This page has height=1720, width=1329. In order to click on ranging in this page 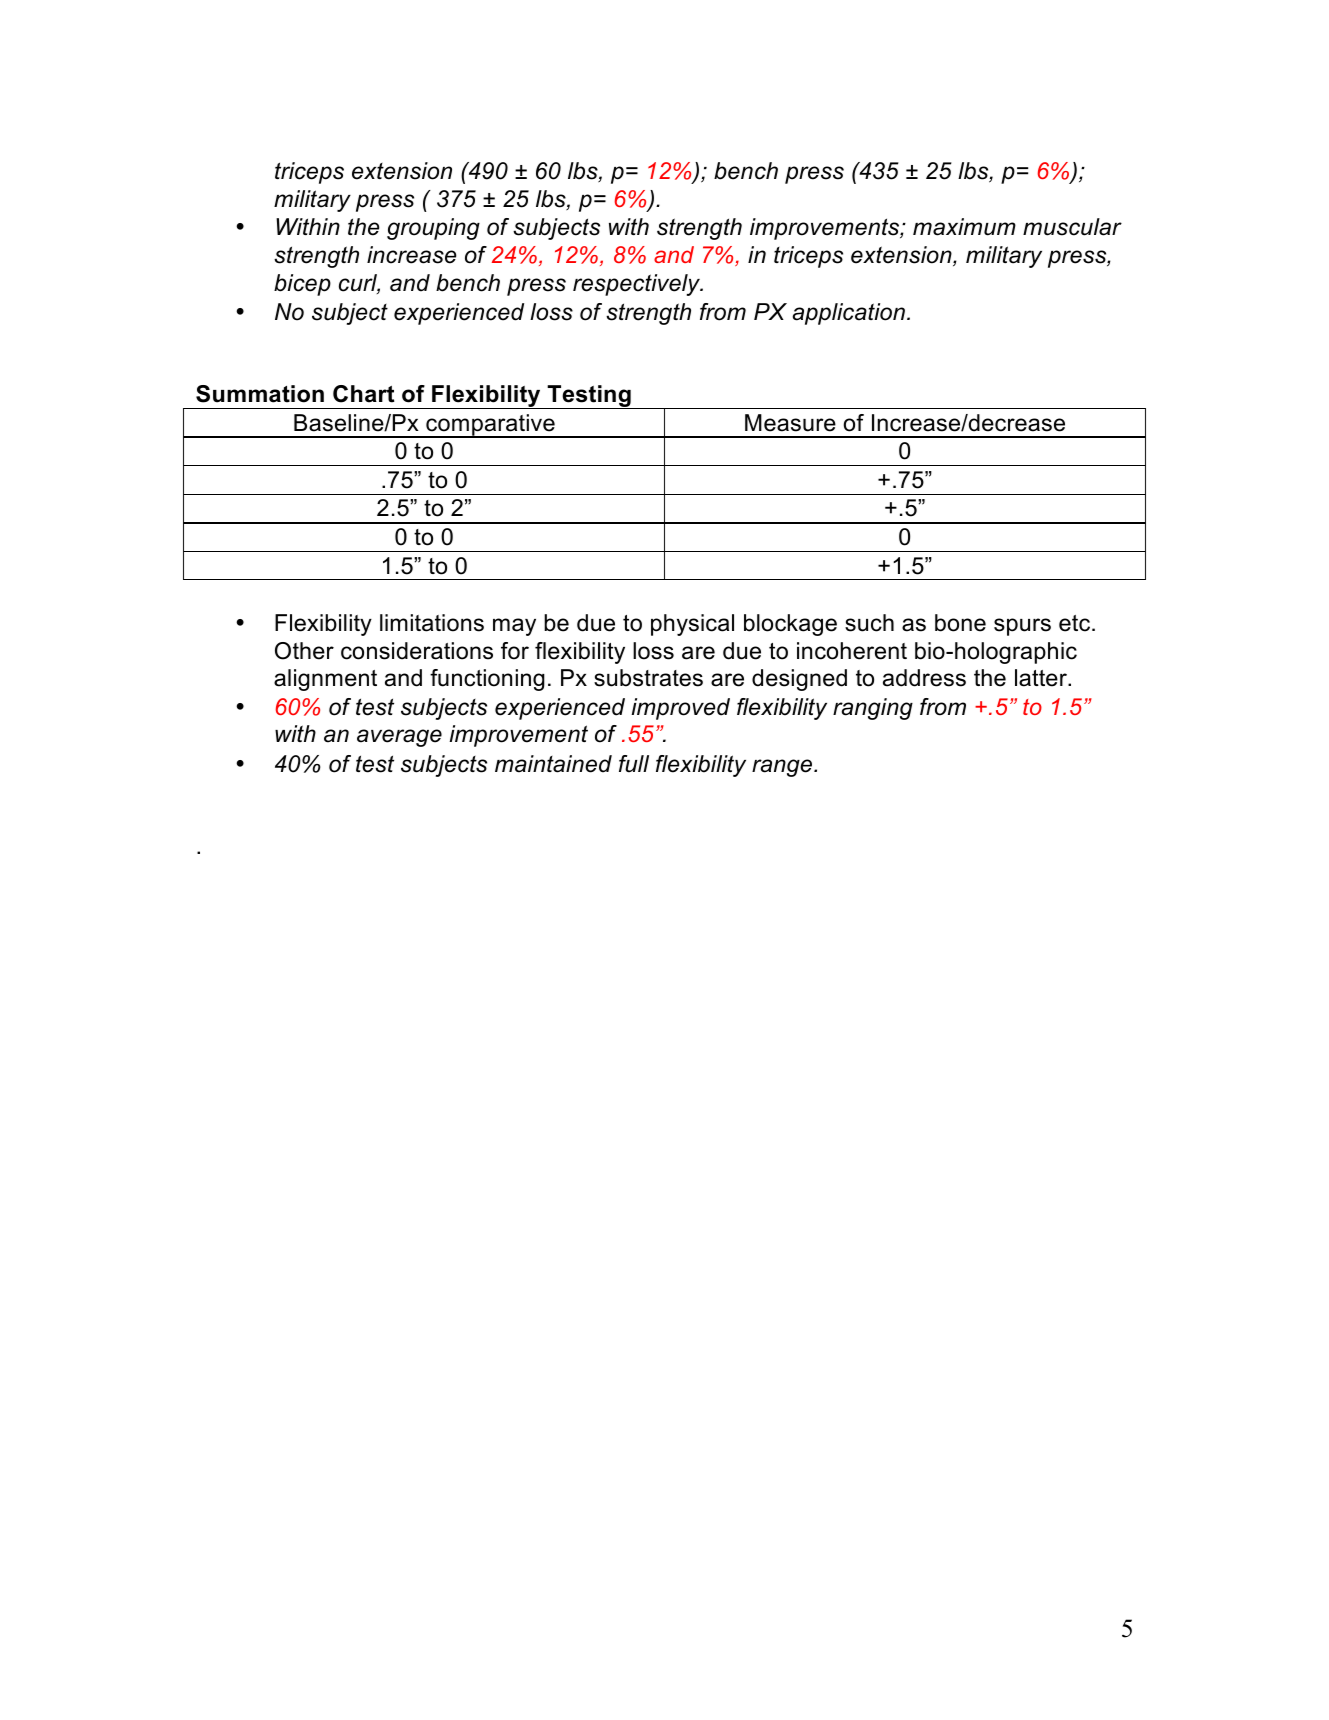, I will do `click(873, 709)`.
